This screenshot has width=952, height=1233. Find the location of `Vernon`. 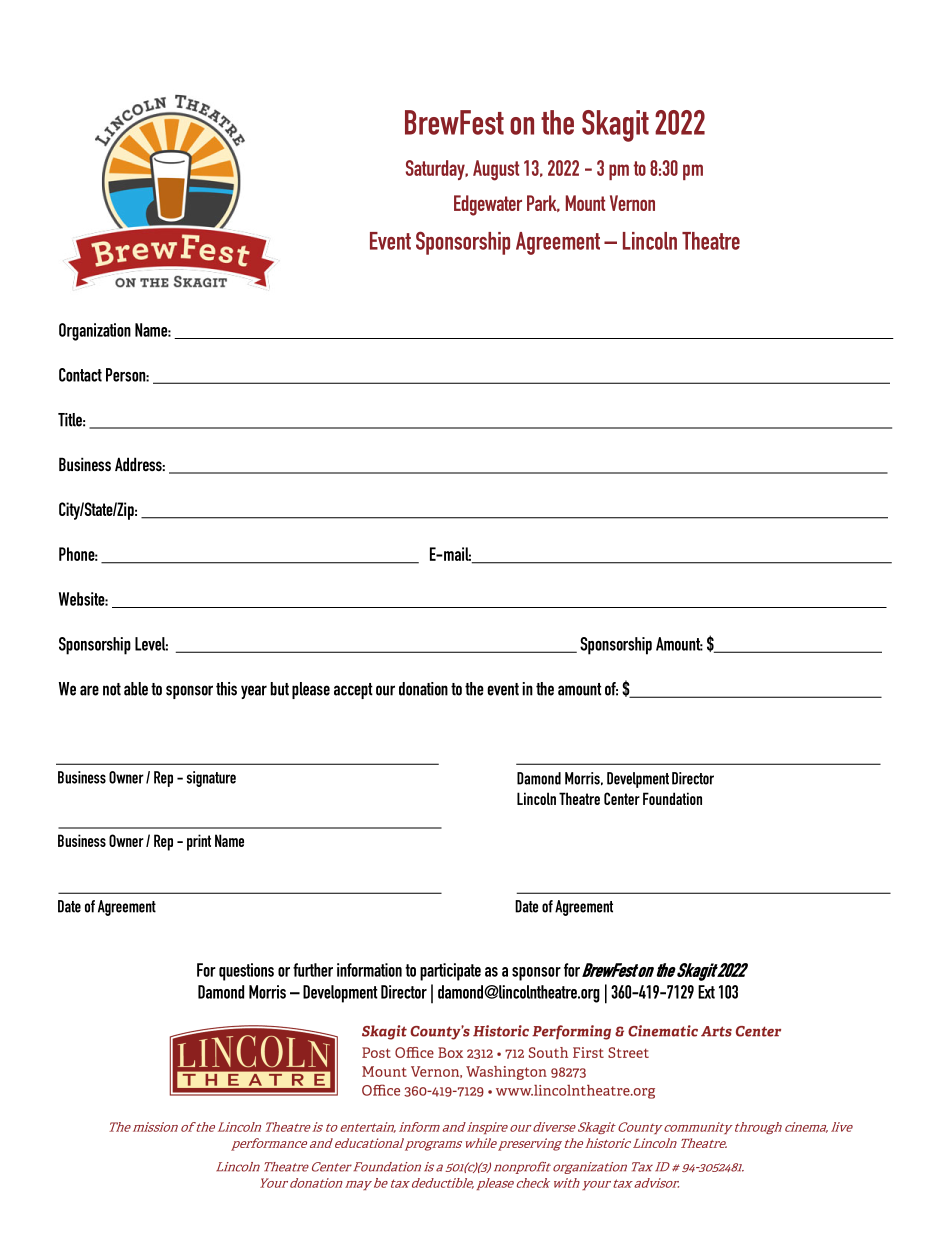

Vernon is located at coordinates (632, 203).
